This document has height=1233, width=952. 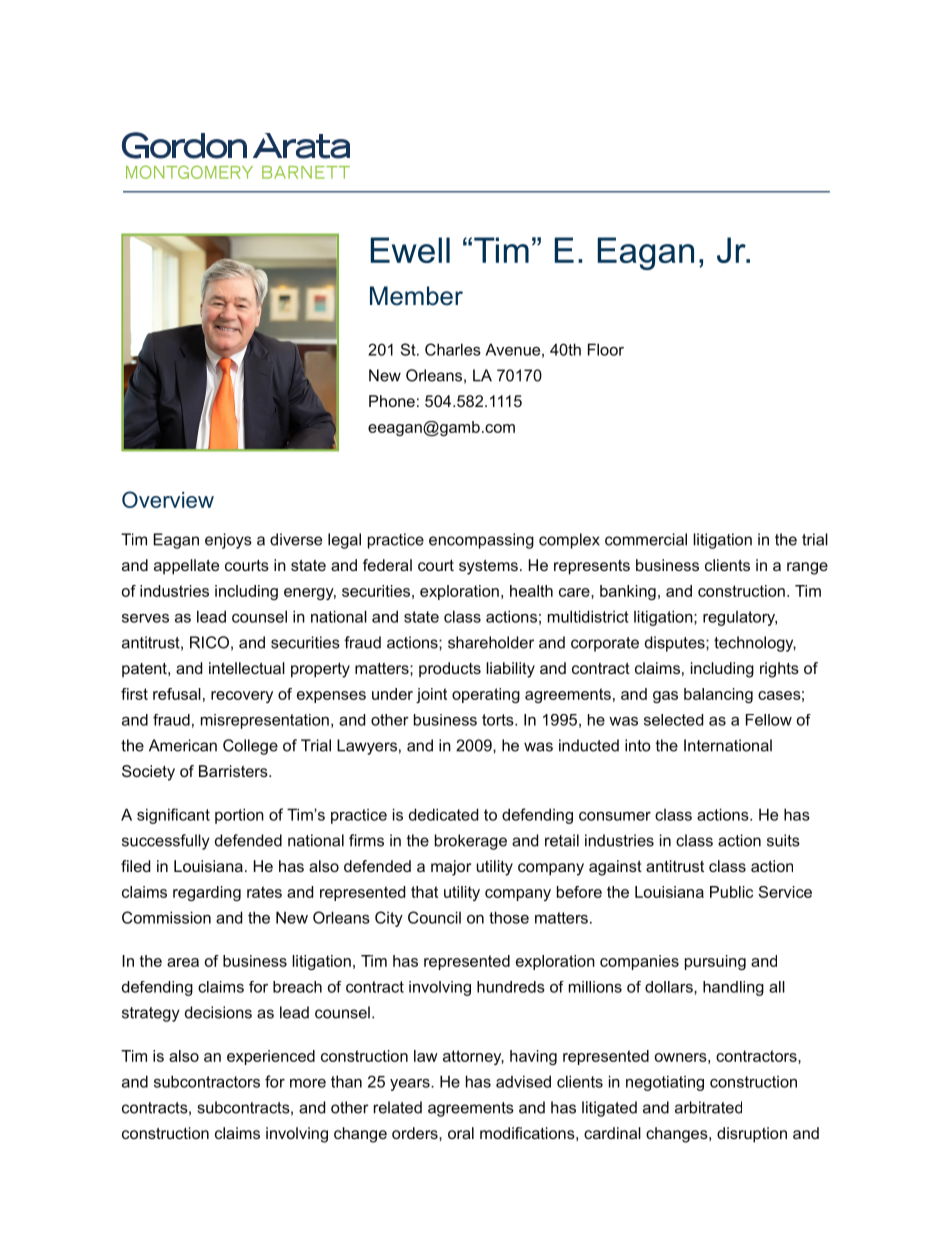 I want to click on Floor, so click(x=606, y=349).
